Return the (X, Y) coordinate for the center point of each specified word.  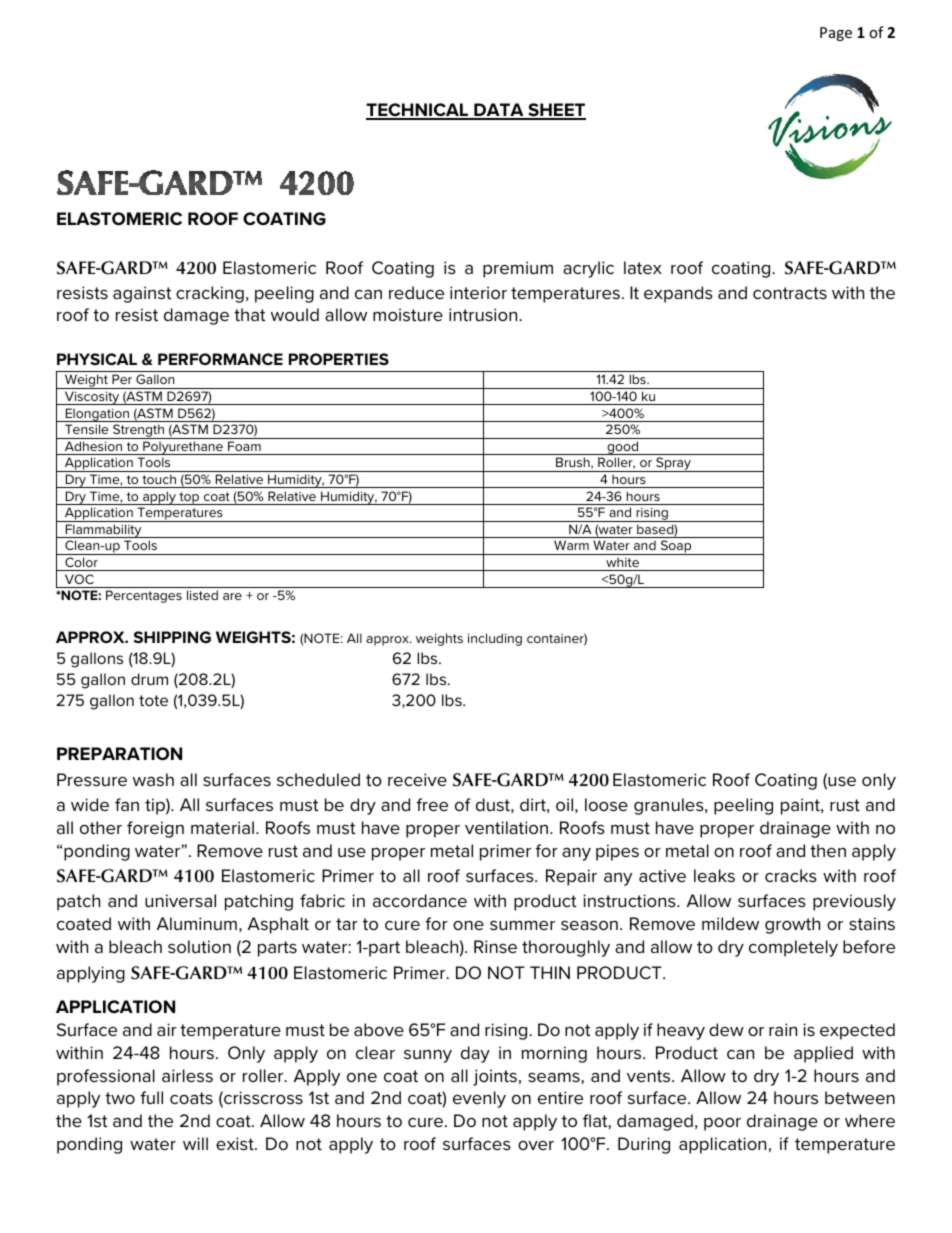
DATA (499, 111)
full (151, 1097)
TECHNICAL (418, 111)
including (495, 639)
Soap (676, 547)
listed (202, 595)
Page (836, 34)
